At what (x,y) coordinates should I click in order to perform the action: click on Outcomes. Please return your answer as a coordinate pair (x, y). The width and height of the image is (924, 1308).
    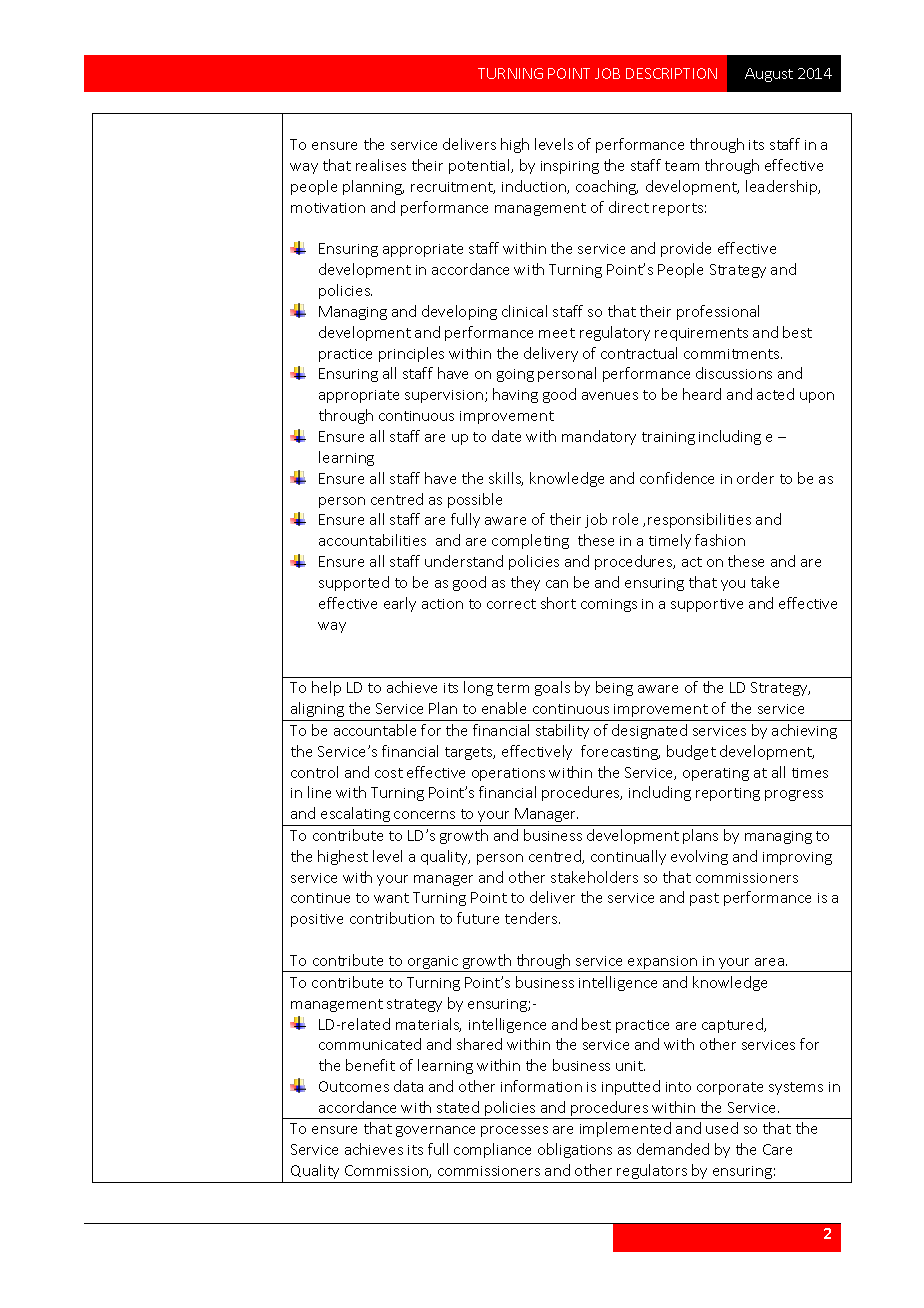
    Looking at the image, I should click on (354, 1086).
